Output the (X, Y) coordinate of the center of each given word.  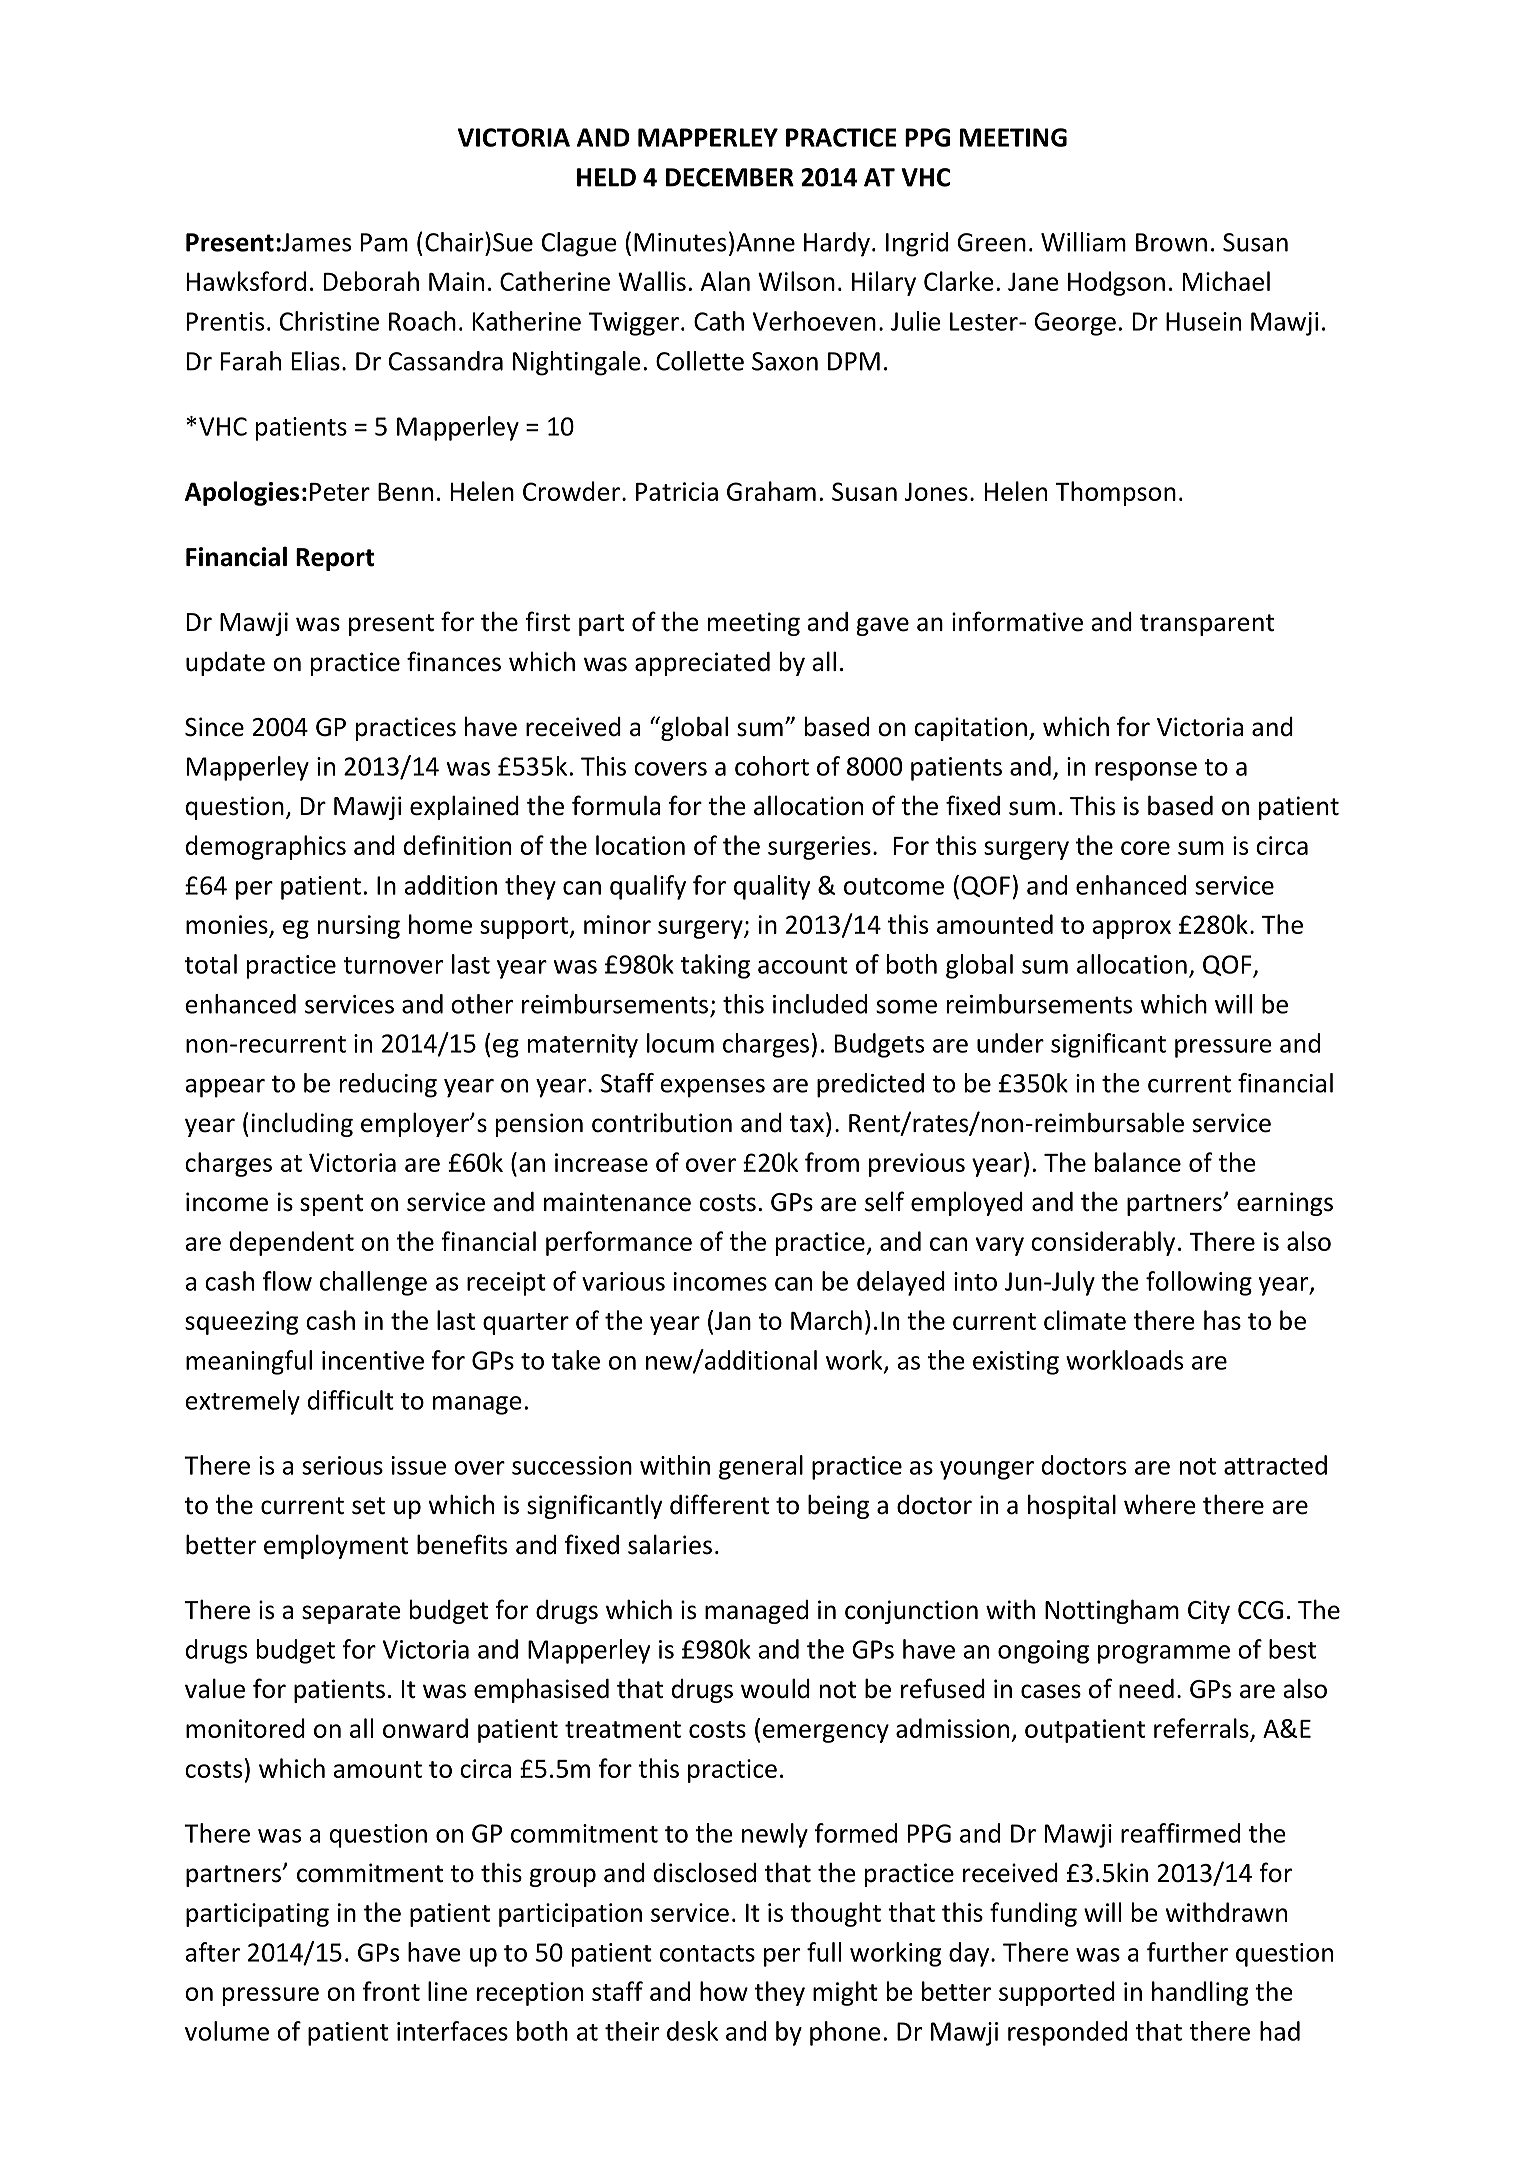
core (1145, 848)
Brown (1171, 242)
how (724, 1991)
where (1160, 1504)
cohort (772, 766)
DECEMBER (730, 177)
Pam (384, 242)
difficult (351, 1400)
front (391, 1991)
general (761, 1467)
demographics (266, 847)
